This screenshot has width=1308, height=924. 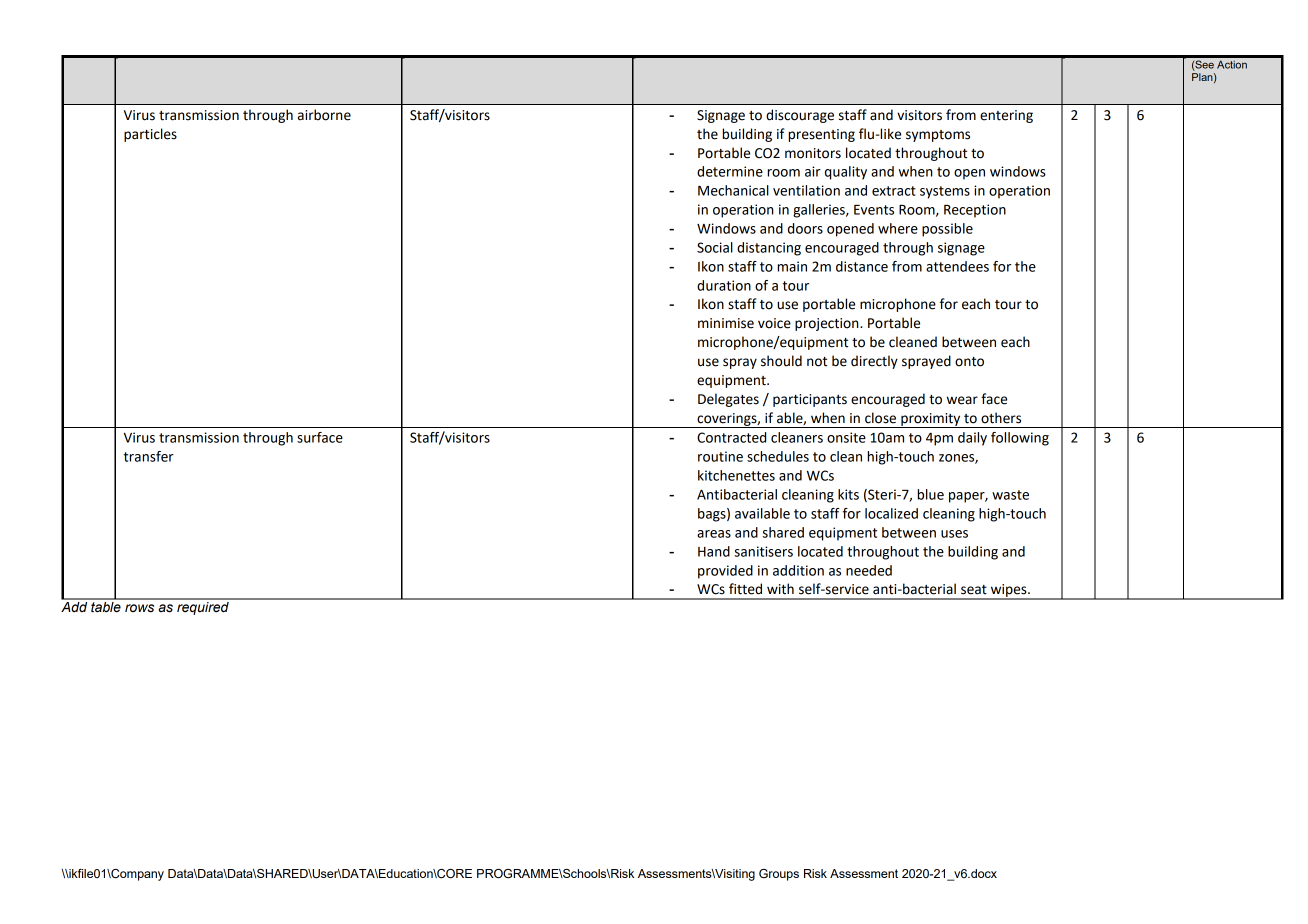 What do you see at coordinates (724, 285) in the screenshot?
I see `duration` at bounding box center [724, 285].
